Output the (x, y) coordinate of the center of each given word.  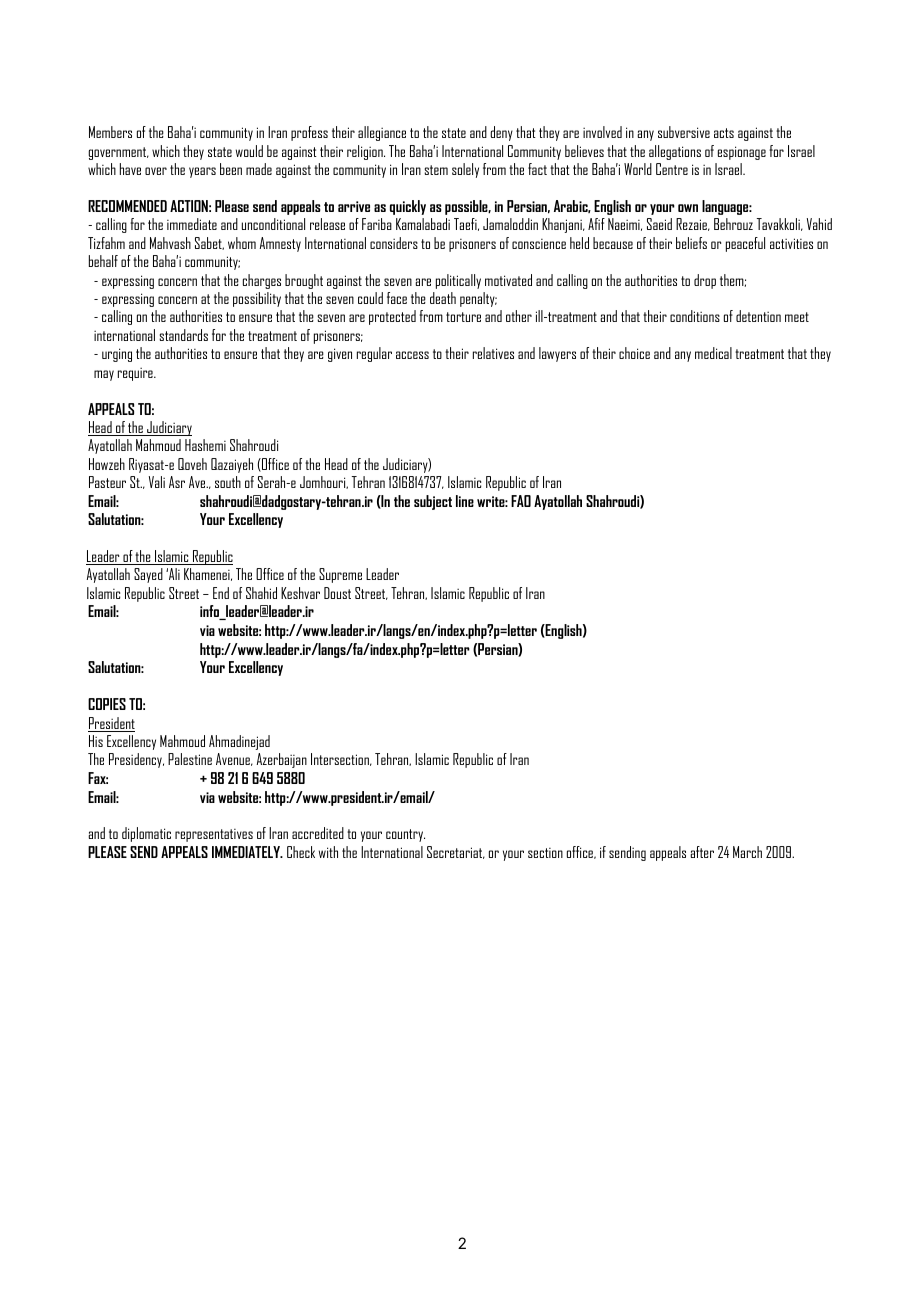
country (405, 835)
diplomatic (146, 834)
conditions (695, 316)
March (747, 852)
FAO (521, 501)
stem (436, 170)
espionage (742, 153)
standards (183, 335)
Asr (177, 482)
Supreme (340, 575)
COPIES (107, 704)
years (202, 172)
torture (463, 317)
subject (433, 502)
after (702, 852)
